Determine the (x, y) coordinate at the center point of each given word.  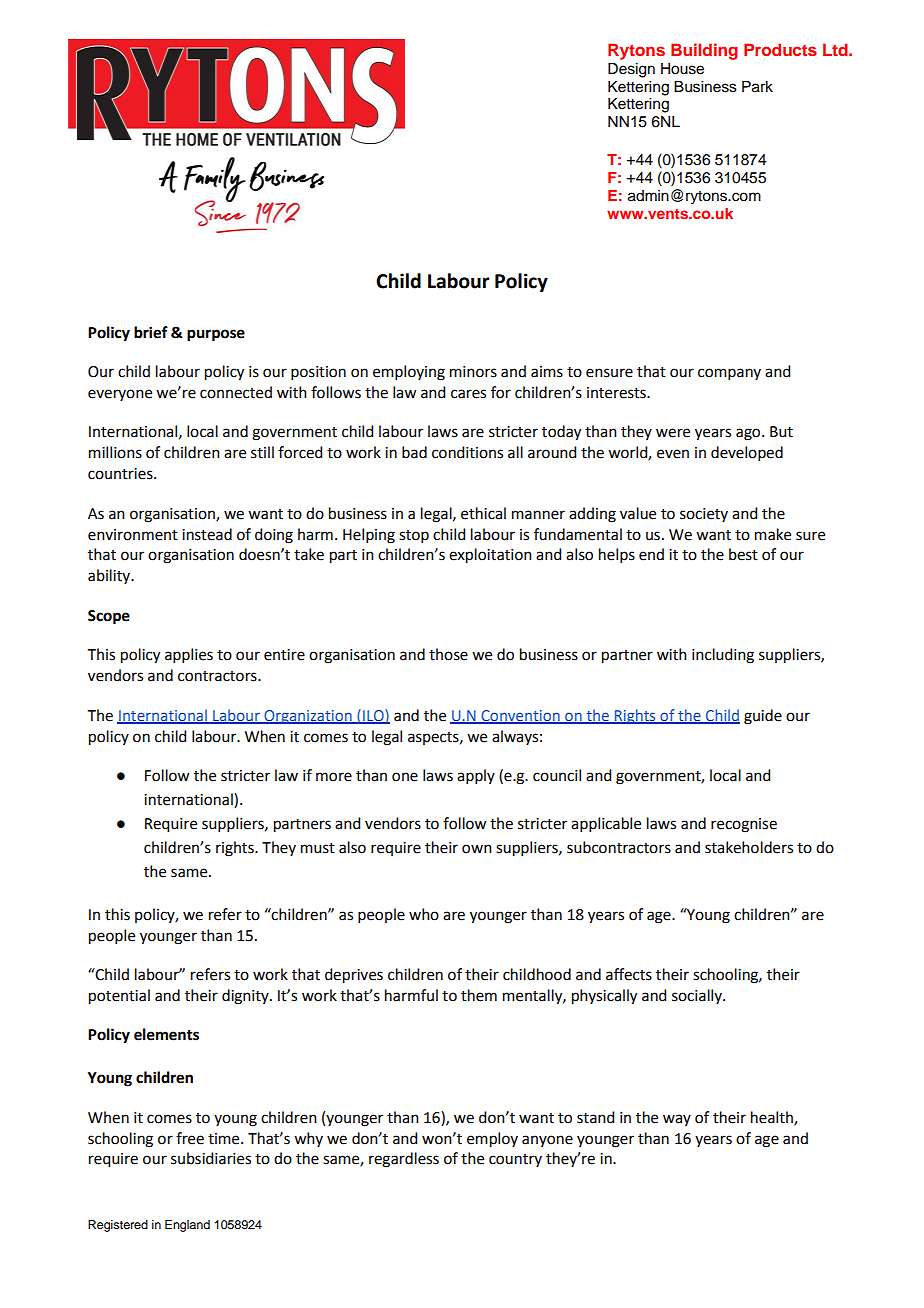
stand (595, 1117)
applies (189, 655)
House (682, 69)
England (187, 1226)
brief (151, 332)
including (723, 656)
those (448, 654)
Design (631, 70)
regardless (404, 1160)
